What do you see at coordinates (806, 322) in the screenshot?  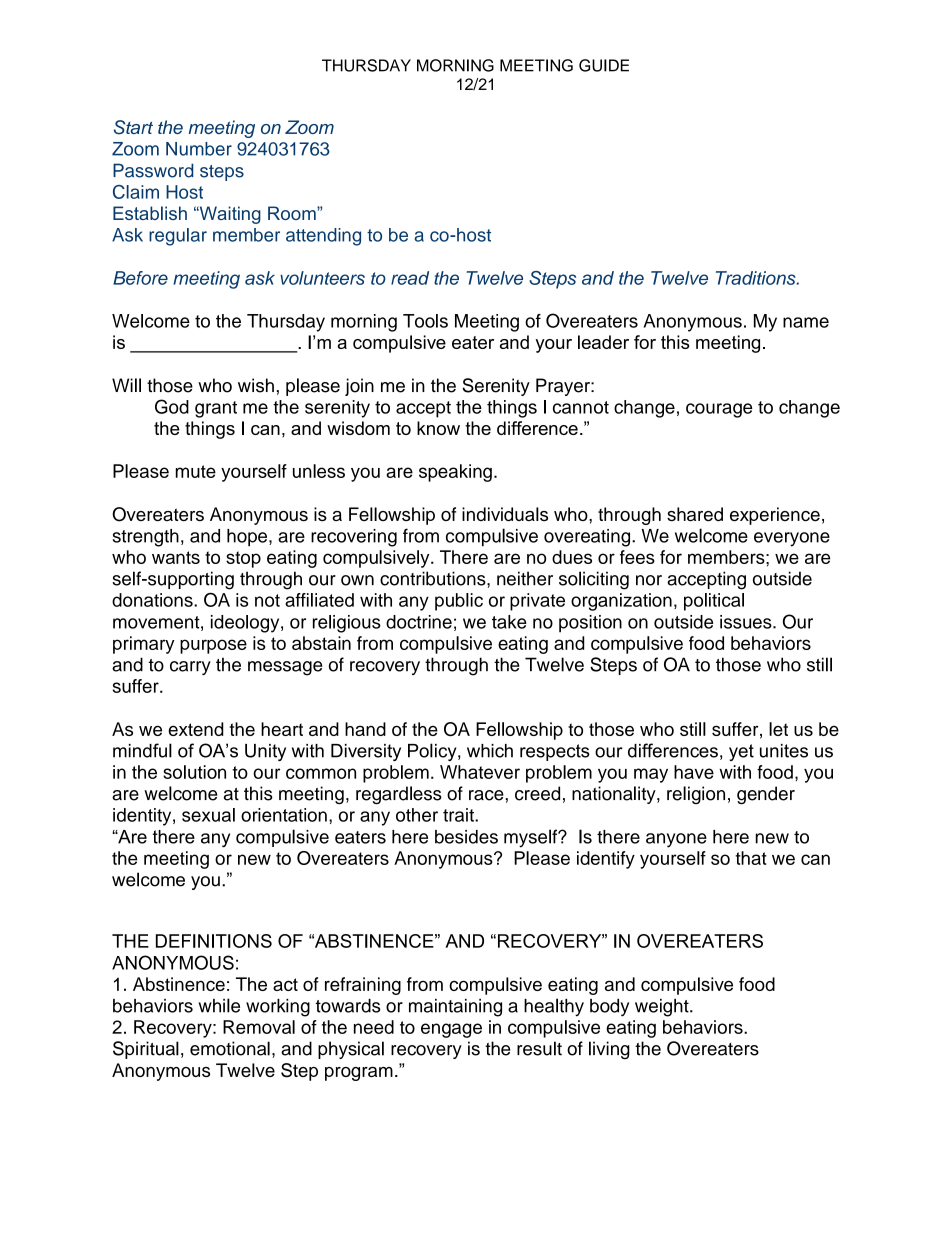 I see `name` at bounding box center [806, 322].
